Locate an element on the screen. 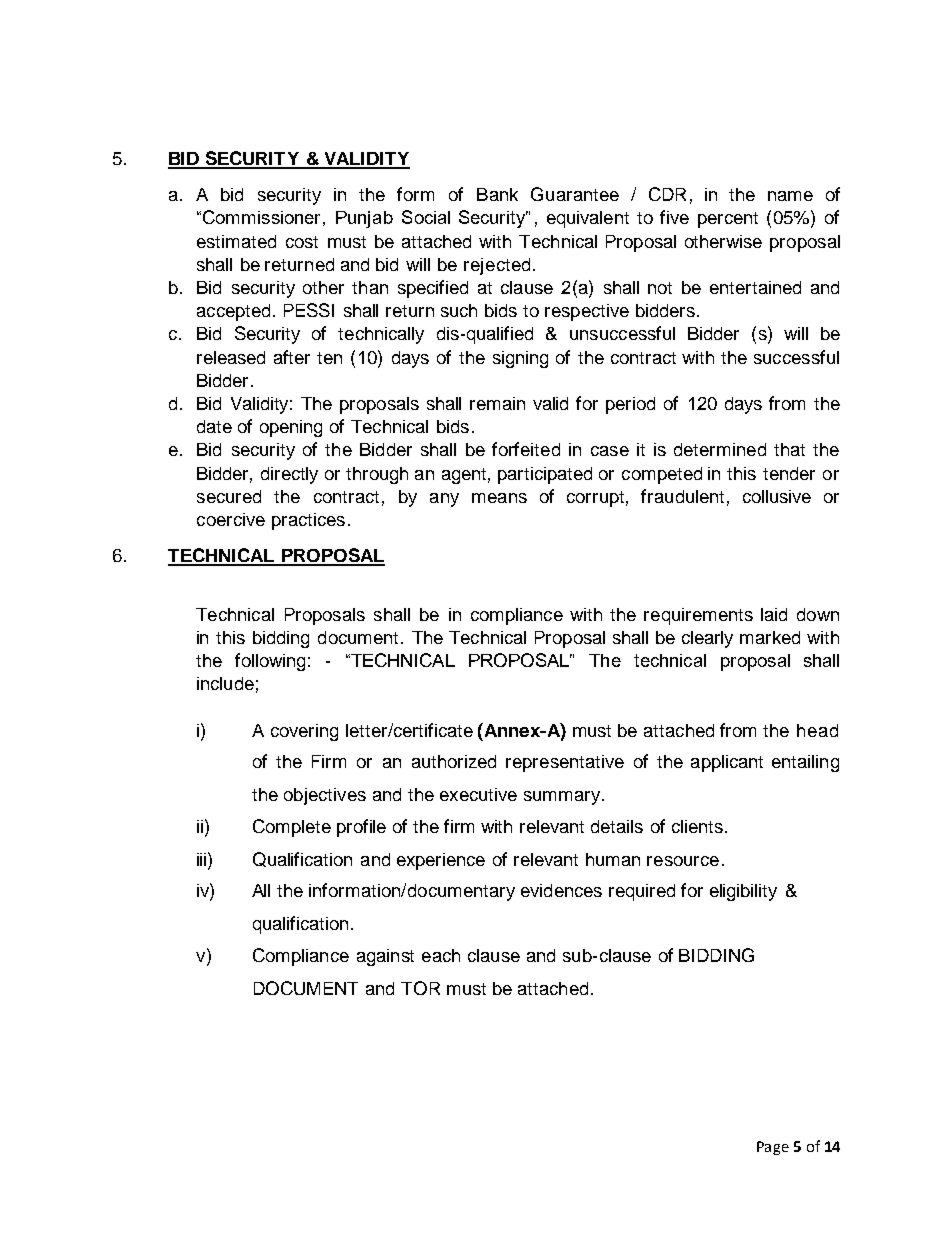 This screenshot has height=1233, width=952. Page is located at coordinates (773, 1148).
